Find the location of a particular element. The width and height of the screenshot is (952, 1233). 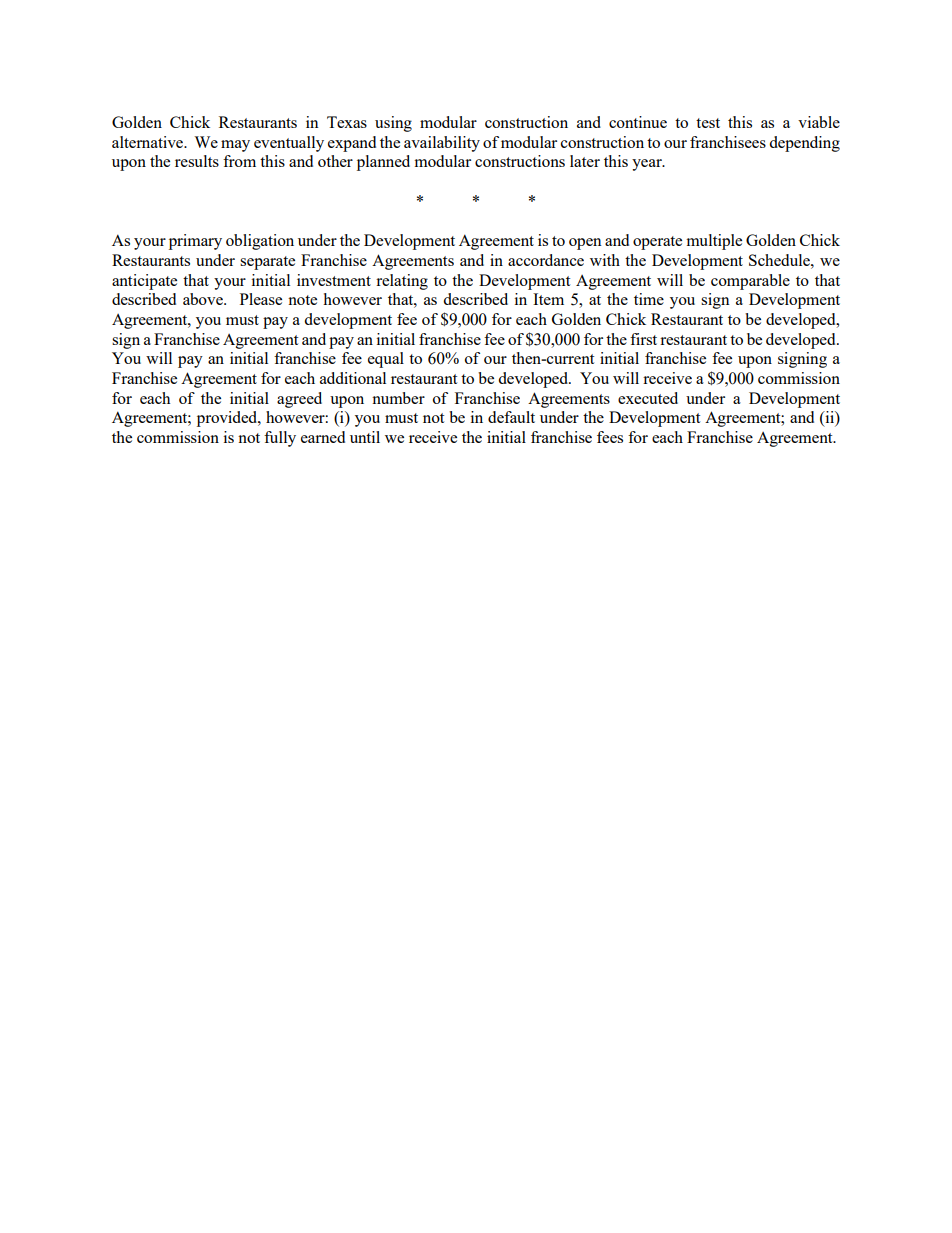

availability is located at coordinates (442, 144).
